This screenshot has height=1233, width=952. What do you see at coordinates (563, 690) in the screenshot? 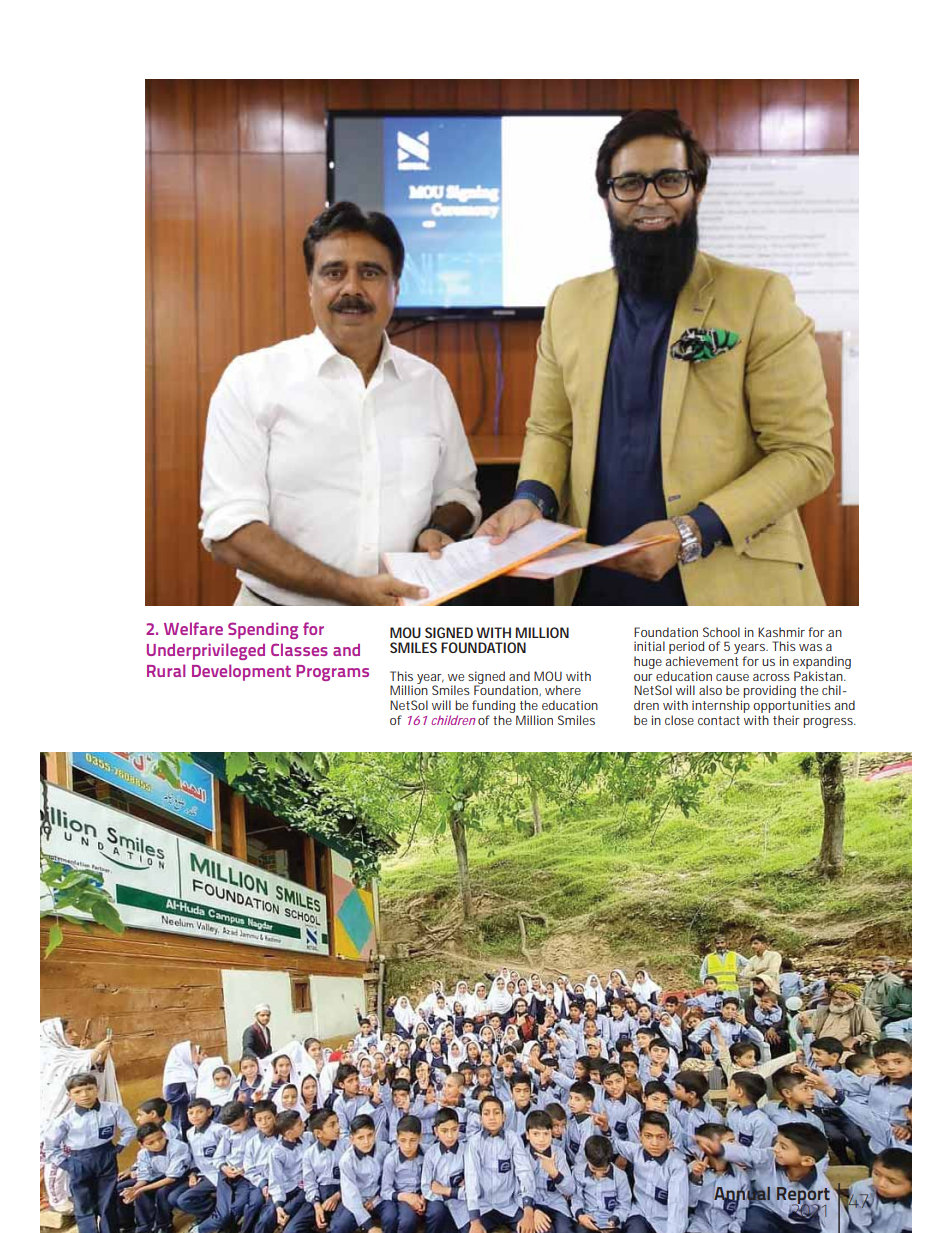
I see `where` at bounding box center [563, 690].
